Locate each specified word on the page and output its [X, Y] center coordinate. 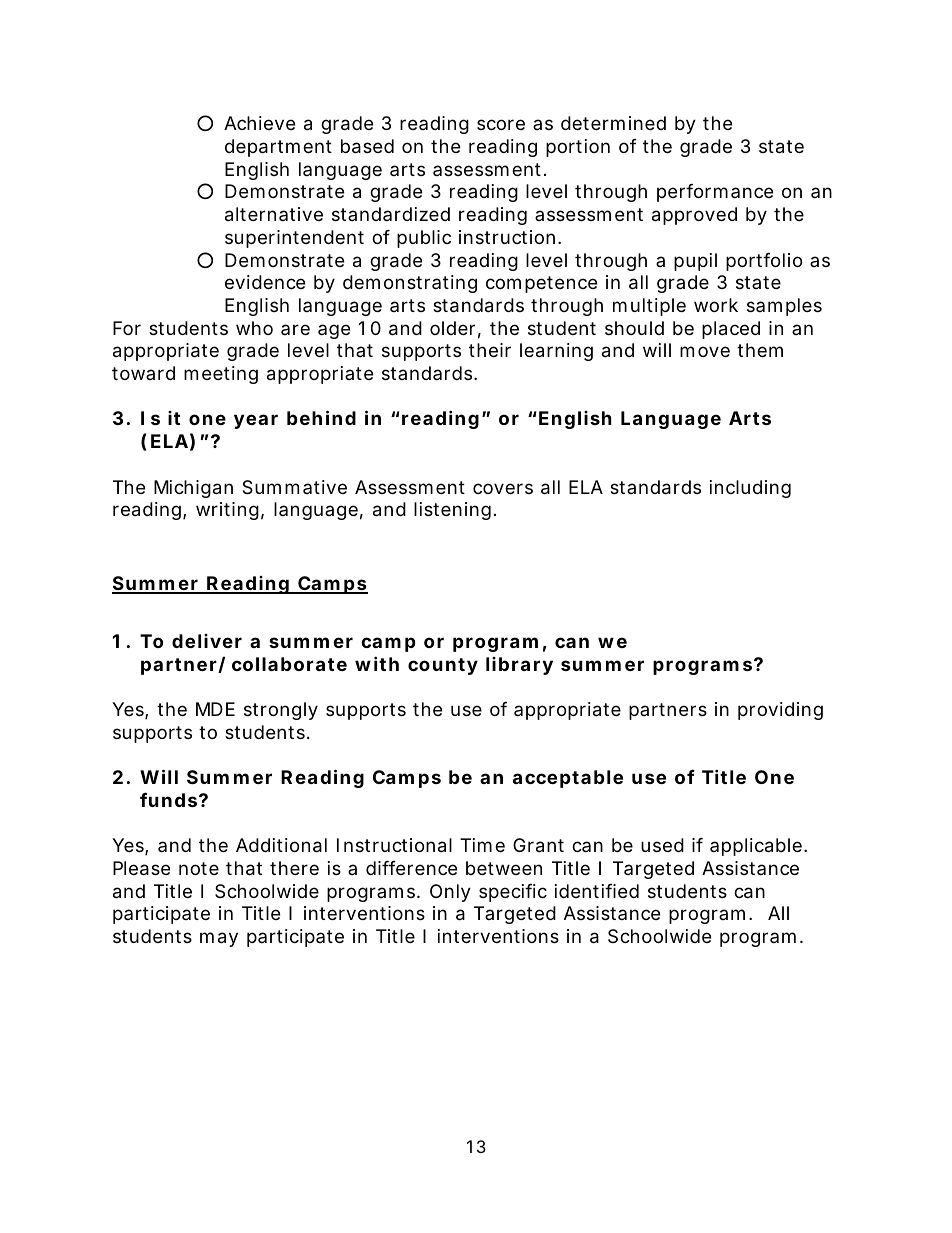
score [501, 124]
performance [715, 193]
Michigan [193, 489]
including [750, 489]
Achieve [259, 123]
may [219, 939]
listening [454, 511]
